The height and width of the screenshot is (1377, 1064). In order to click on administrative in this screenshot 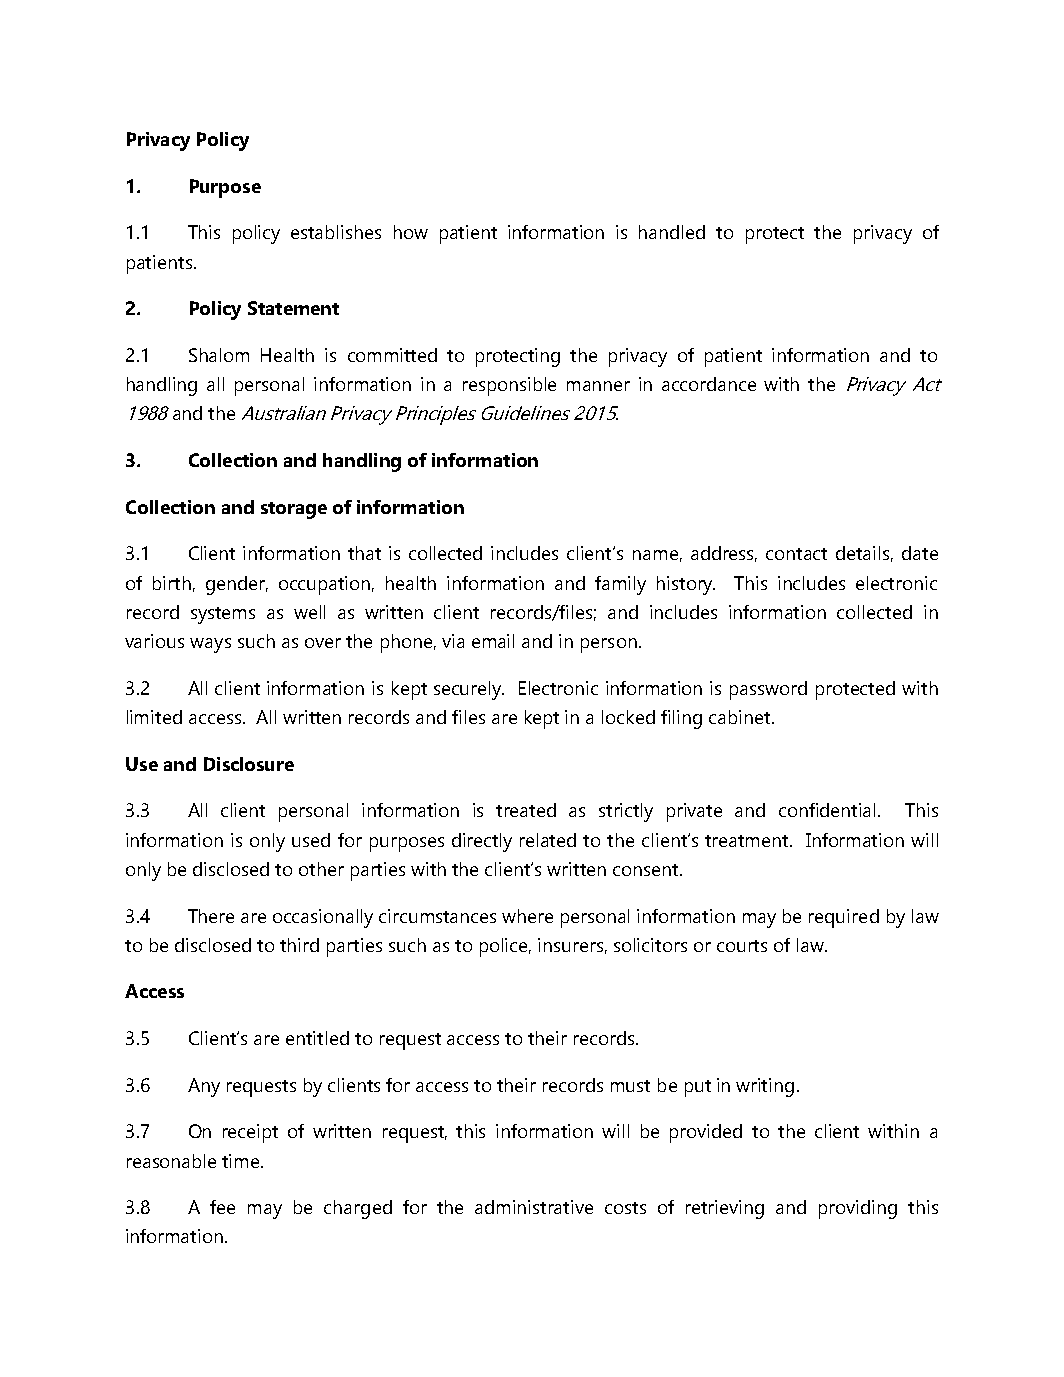, I will do `click(534, 1207)`.
